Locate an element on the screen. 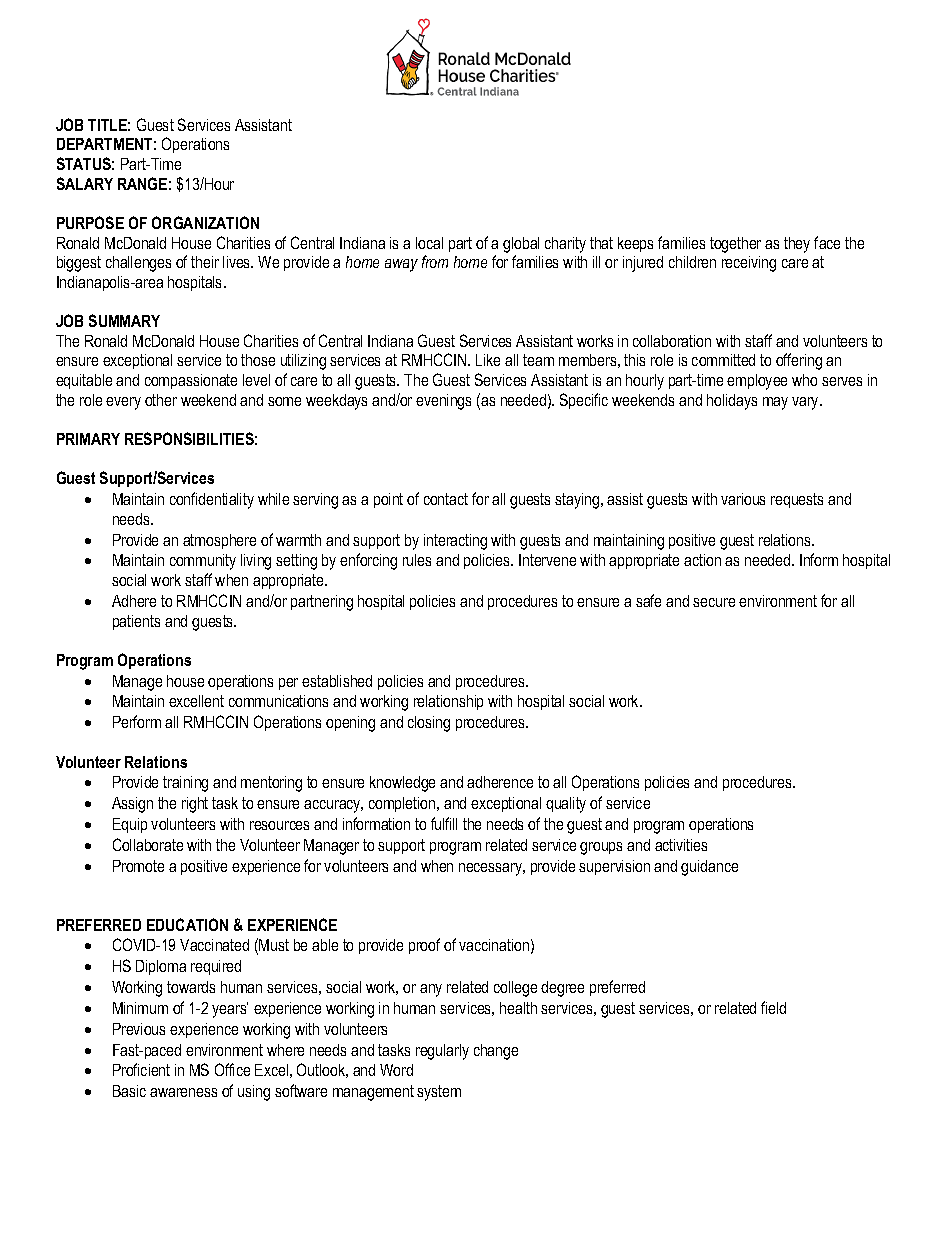  field is located at coordinates (773, 1007).
